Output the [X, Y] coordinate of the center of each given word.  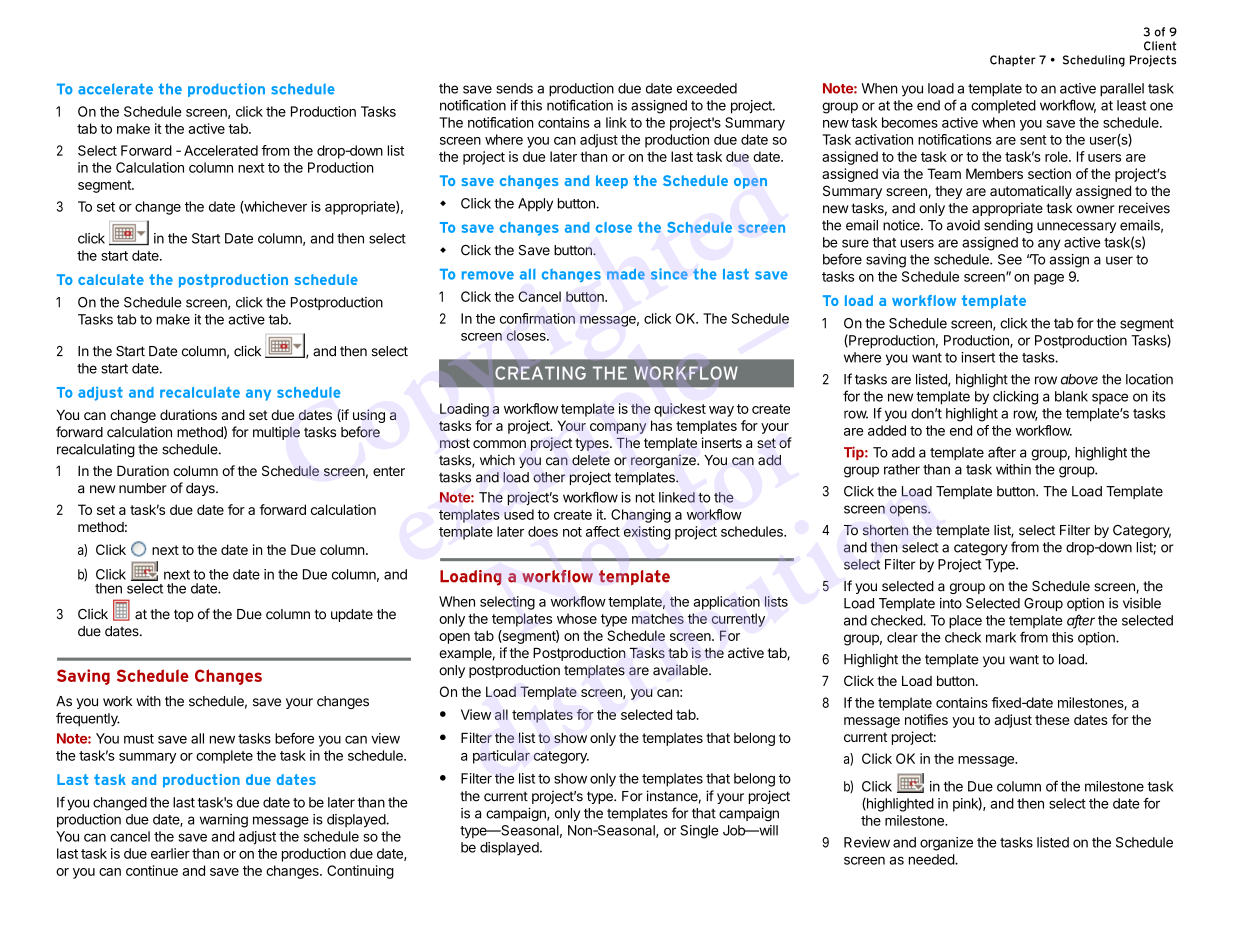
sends [514, 88]
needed [932, 859]
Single [699, 832]
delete [591, 460]
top [184, 615]
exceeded [707, 88]
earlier [170, 853]
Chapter [1013, 61]
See [1010, 259]
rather [902, 469]
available [681, 670]
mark [1001, 637]
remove [488, 275]
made [626, 274]
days [201, 489]
